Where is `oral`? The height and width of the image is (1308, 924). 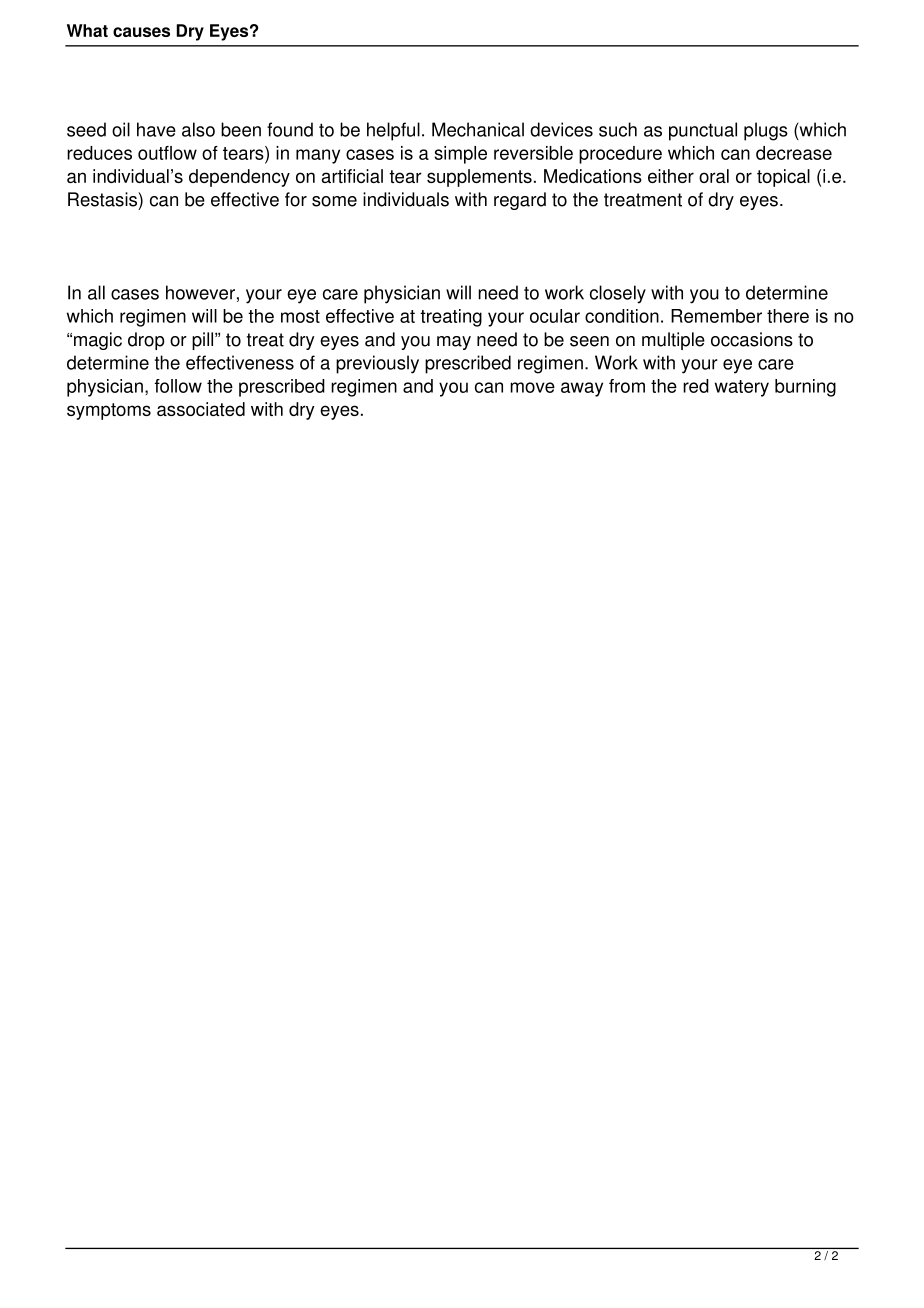 oral is located at coordinates (714, 176).
